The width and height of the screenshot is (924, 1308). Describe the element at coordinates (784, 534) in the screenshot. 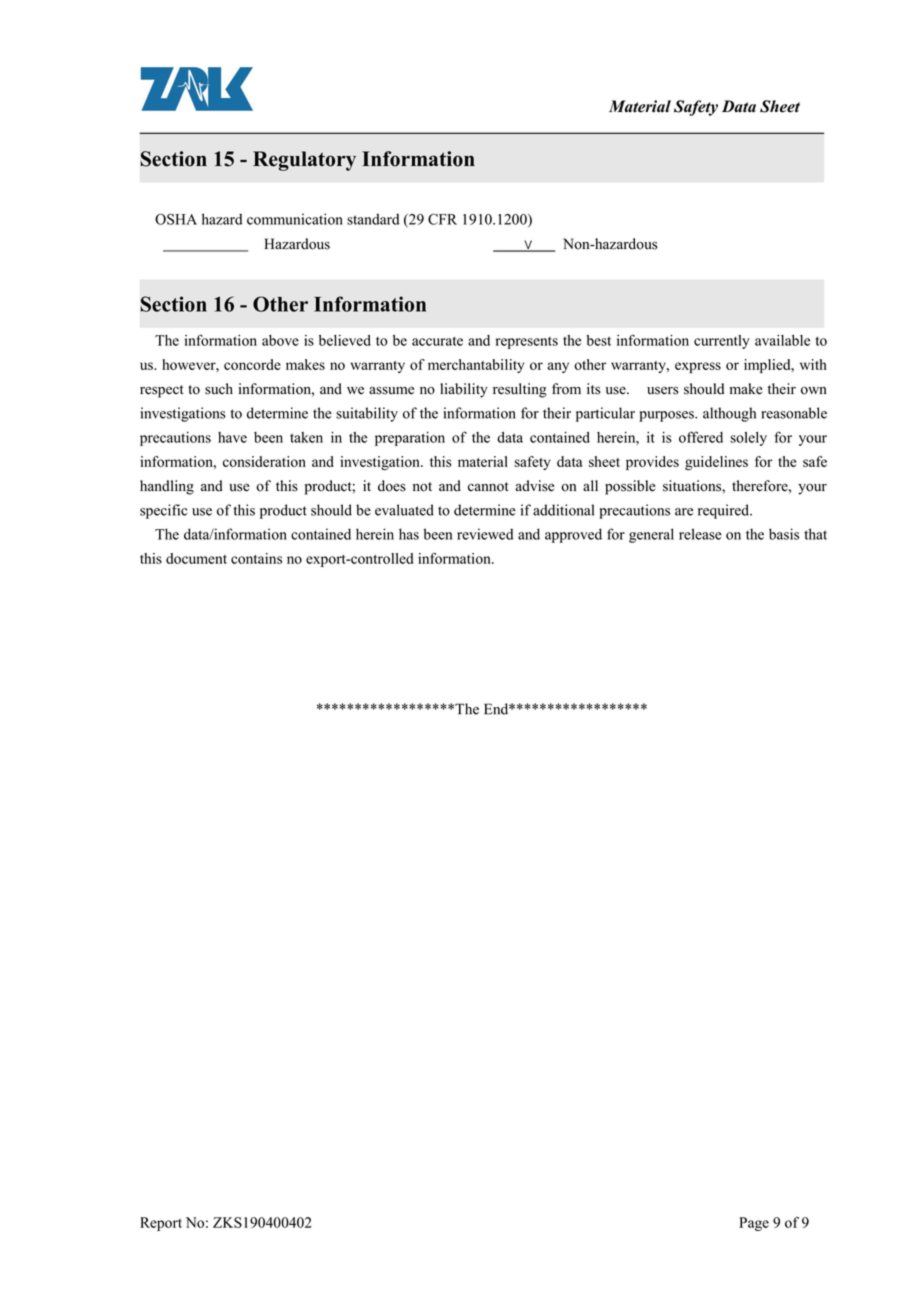

I see `basis` at that location.
